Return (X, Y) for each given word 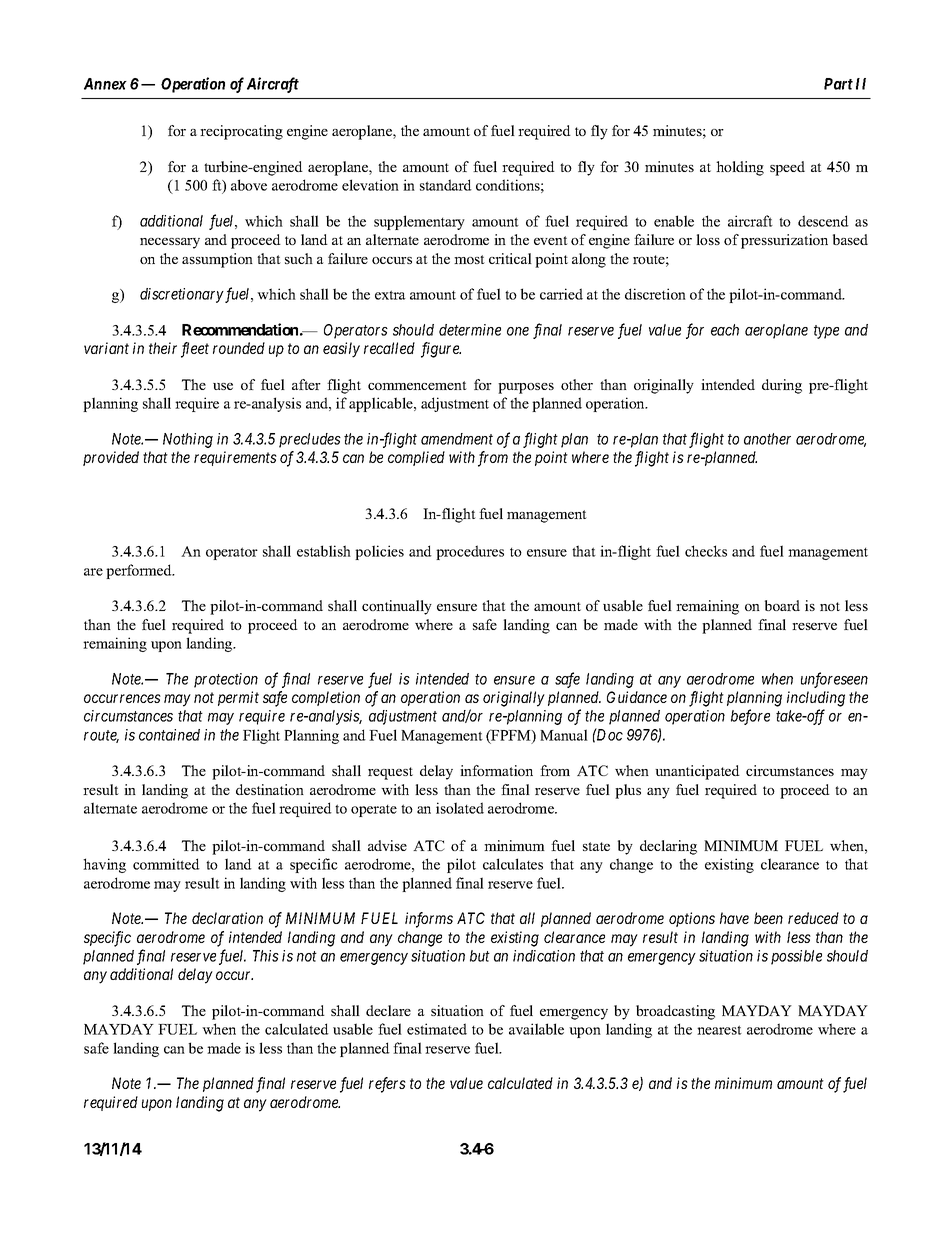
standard (446, 185)
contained (169, 735)
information (496, 770)
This (266, 956)
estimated (437, 1029)
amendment (457, 439)
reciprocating (241, 132)
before (750, 717)
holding (740, 168)
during (782, 386)
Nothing (188, 440)
